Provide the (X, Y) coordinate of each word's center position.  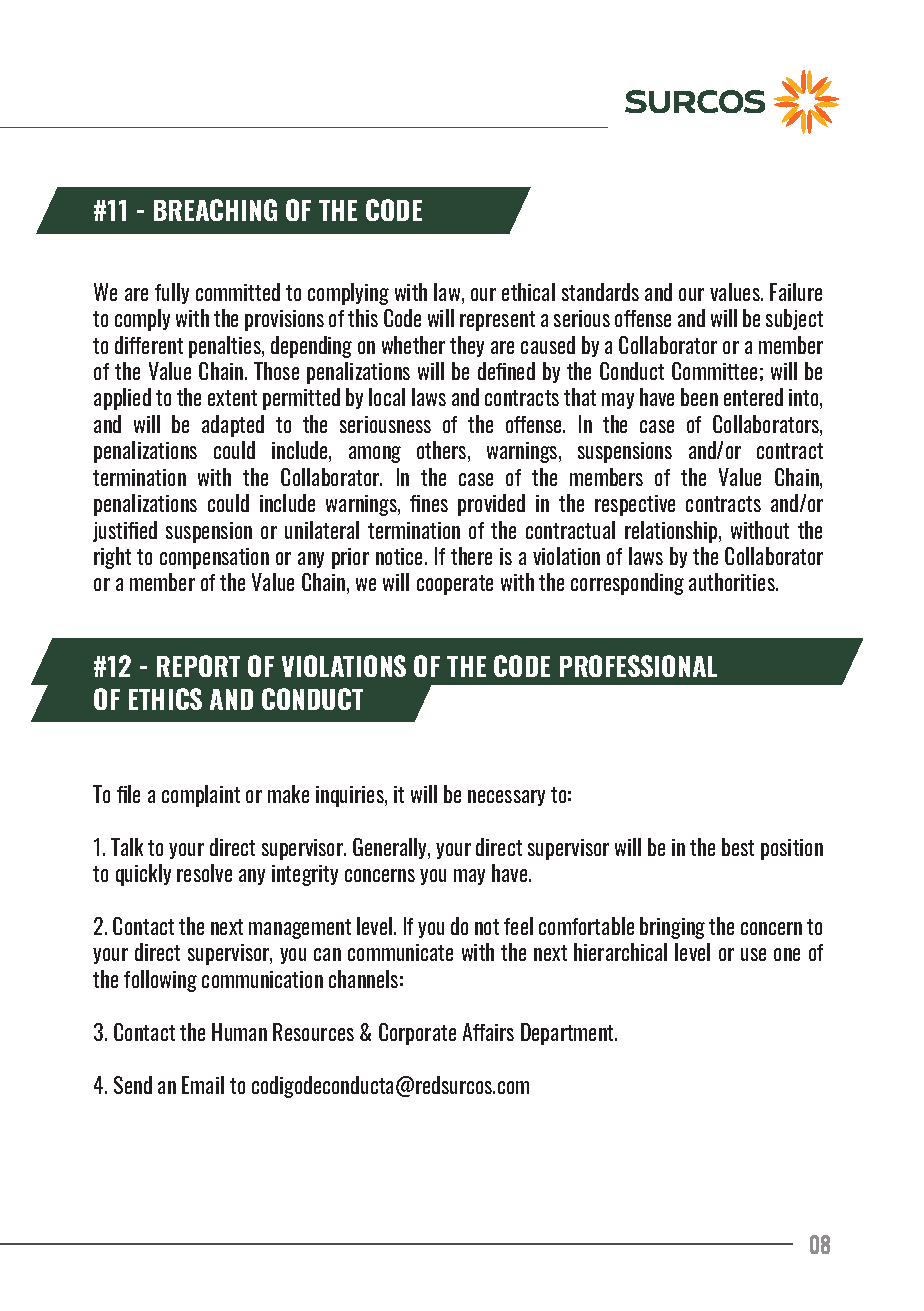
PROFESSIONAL (638, 666)
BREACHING (215, 210)
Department (569, 1034)
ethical (528, 292)
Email (203, 1085)
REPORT (198, 666)
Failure (796, 292)
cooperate (455, 585)
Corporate (417, 1034)
